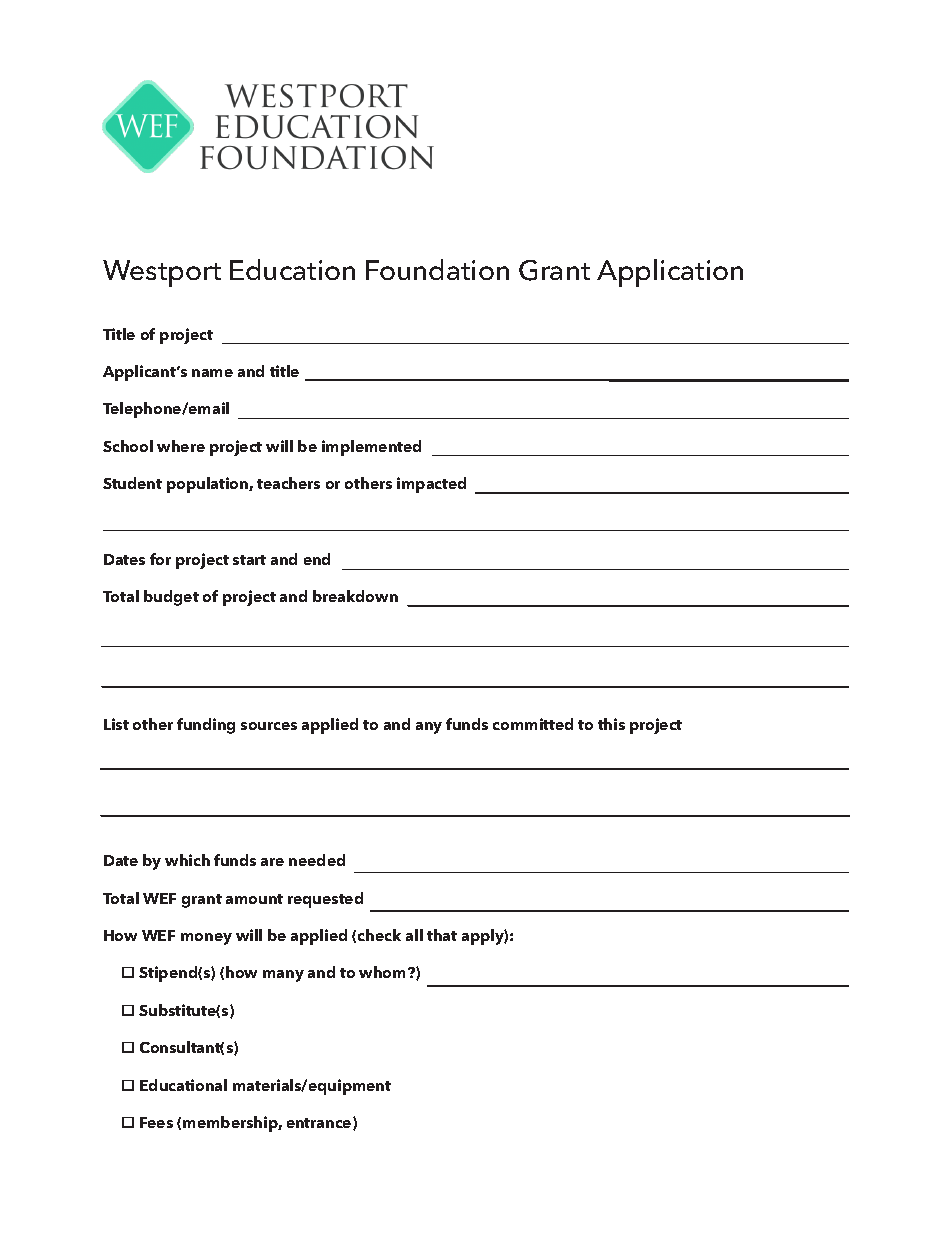 Image resolution: width=952 pixels, height=1233 pixels. I want to click on Application, so click(670, 273).
